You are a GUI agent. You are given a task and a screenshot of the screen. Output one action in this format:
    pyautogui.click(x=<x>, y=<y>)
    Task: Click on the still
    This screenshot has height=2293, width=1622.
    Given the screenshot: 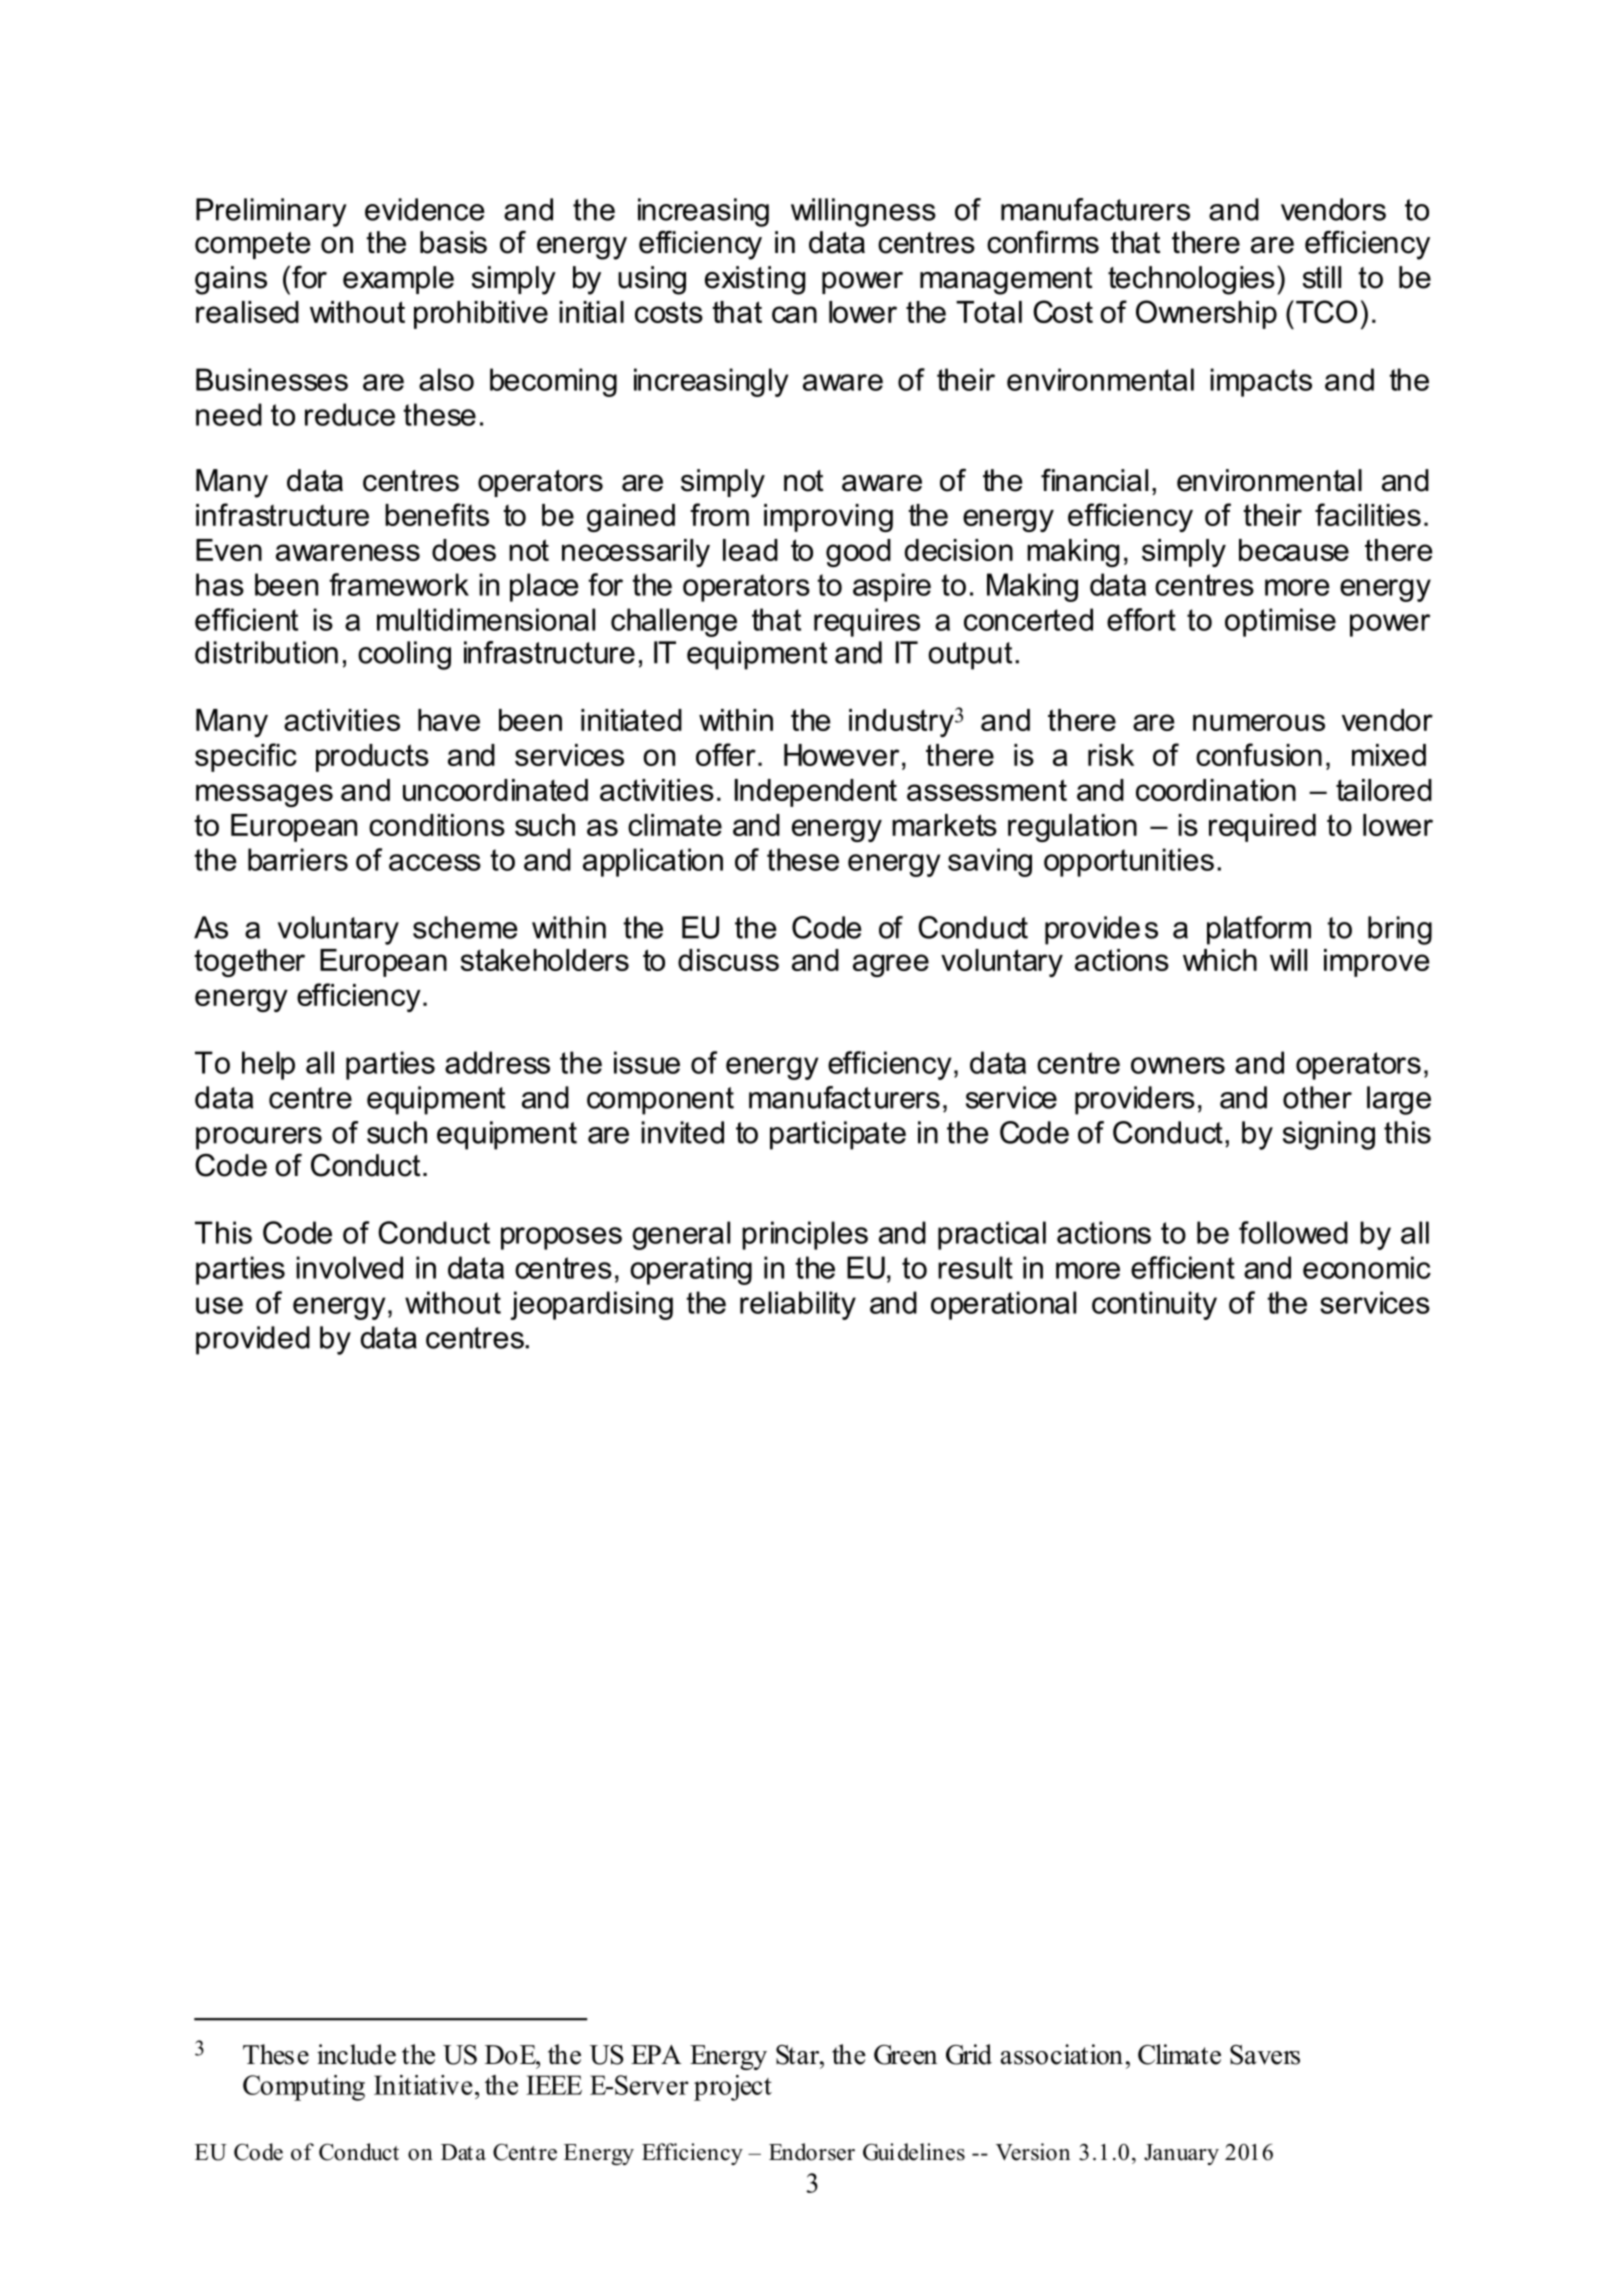 What is the action you would take?
    pyautogui.click(x=1322, y=277)
